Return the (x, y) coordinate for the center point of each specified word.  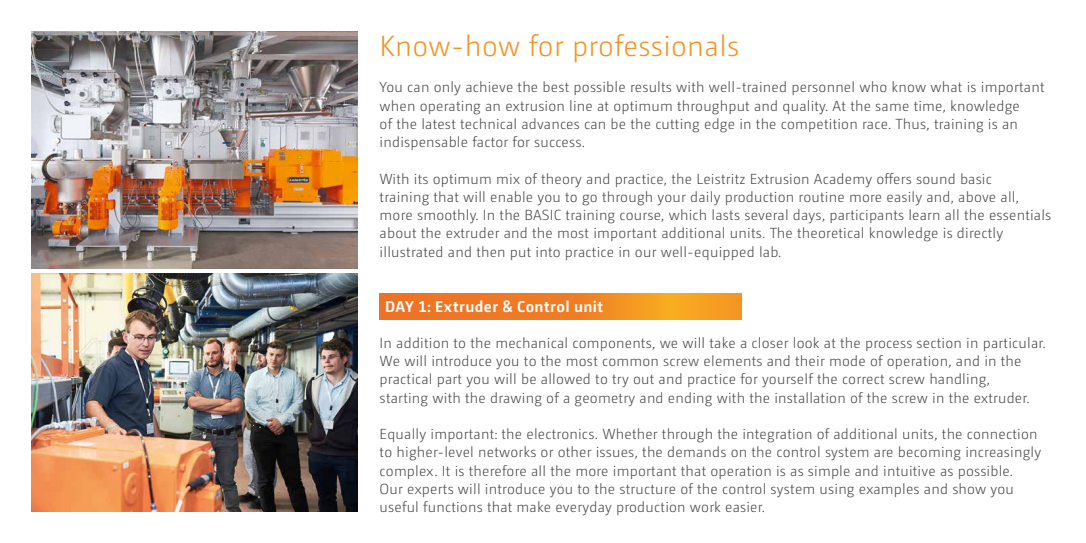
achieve (489, 86)
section (939, 343)
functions (452, 506)
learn (924, 214)
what (946, 86)
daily (705, 198)
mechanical (531, 342)
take (722, 342)
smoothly (448, 216)
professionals (656, 48)
